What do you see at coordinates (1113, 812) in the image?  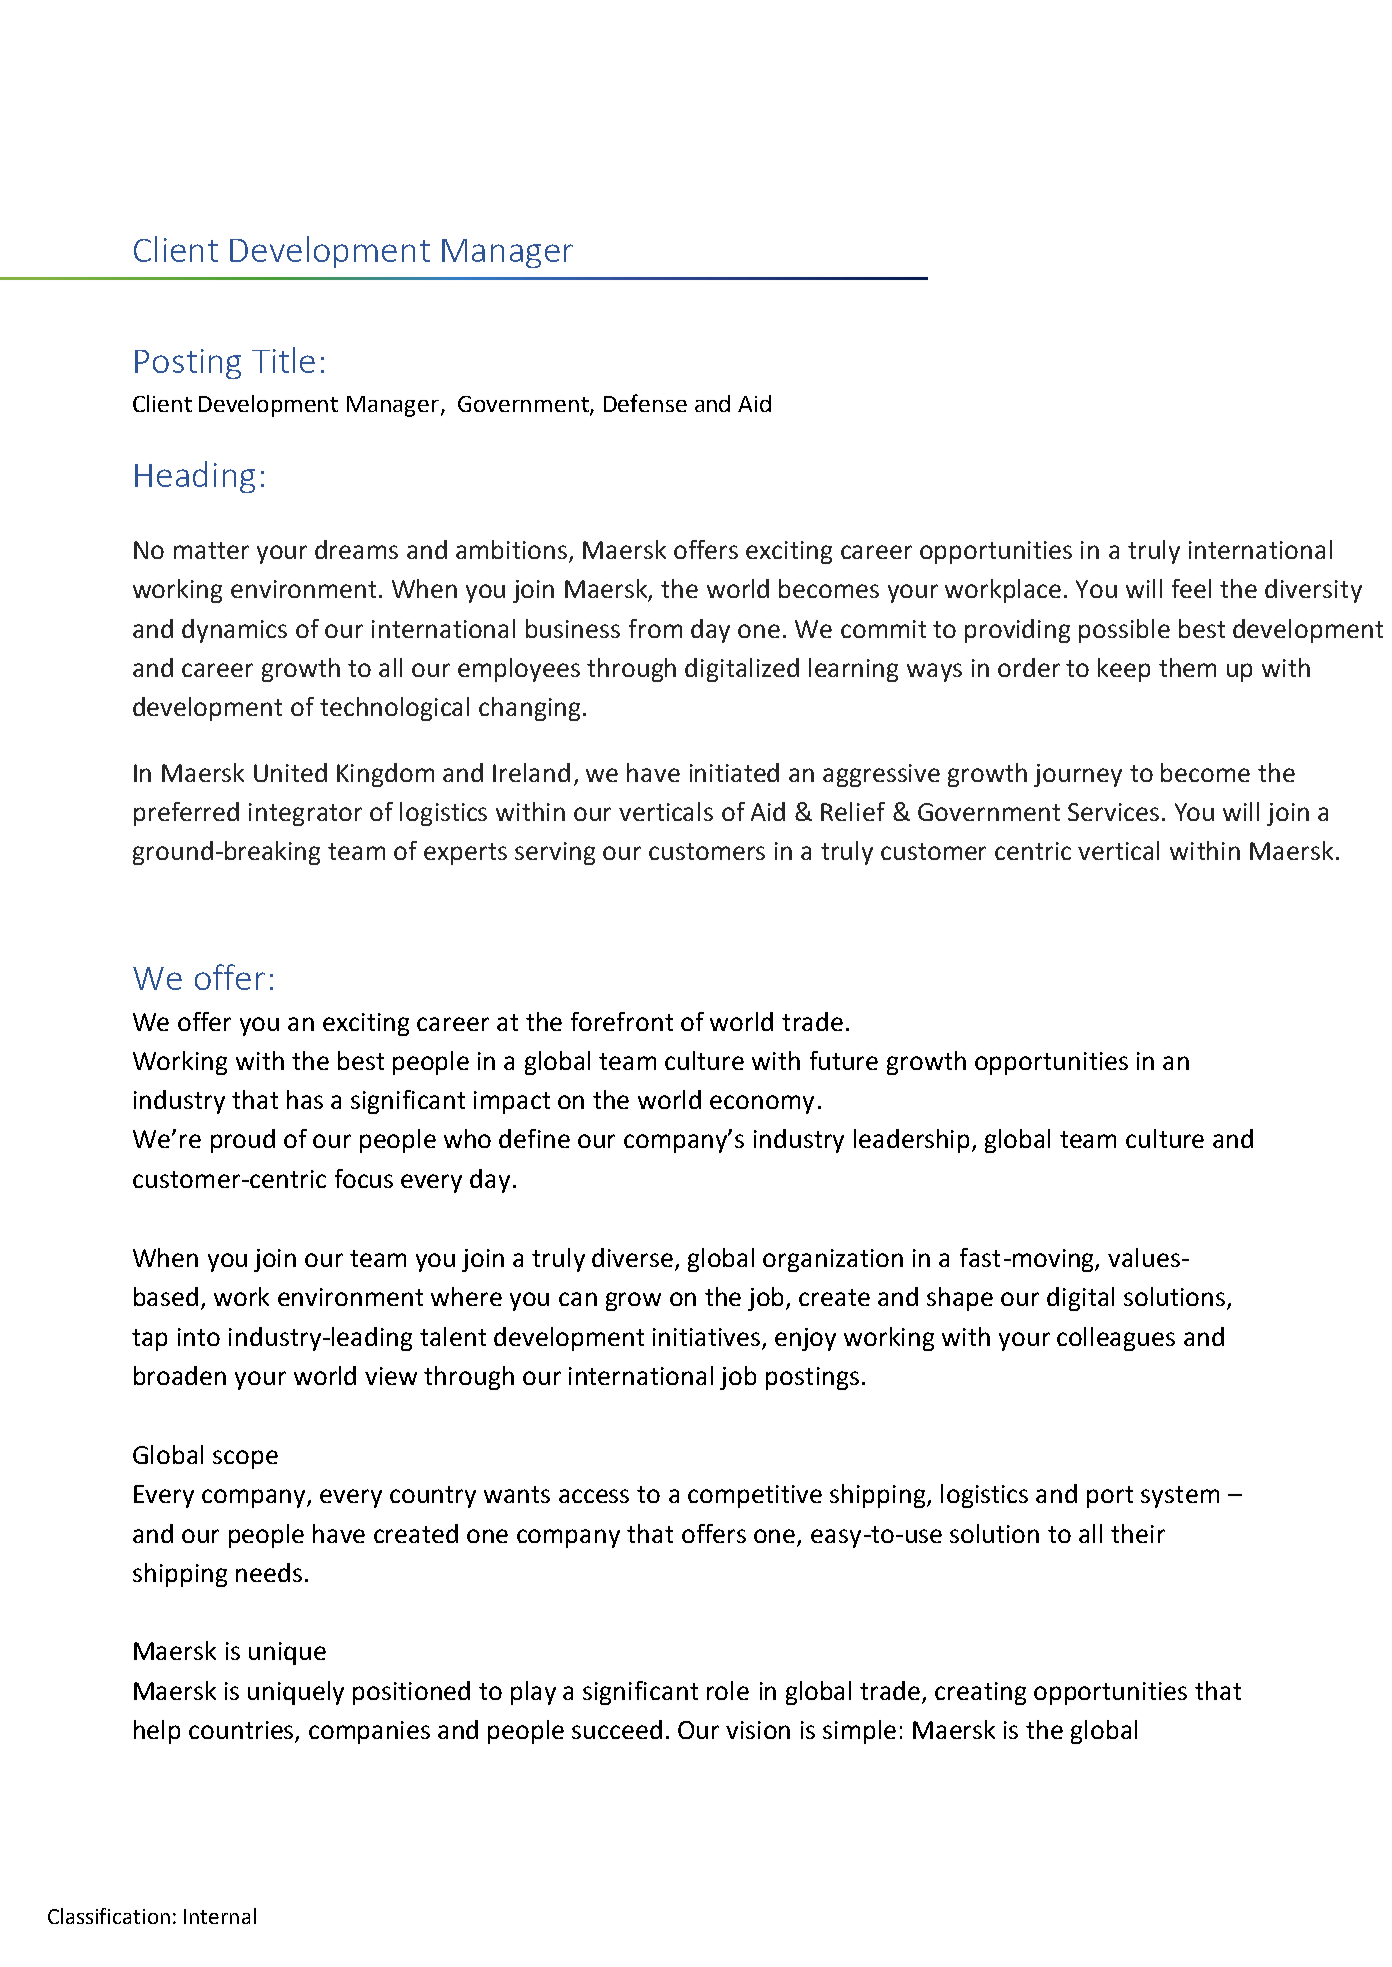 I see `Services` at bounding box center [1113, 812].
